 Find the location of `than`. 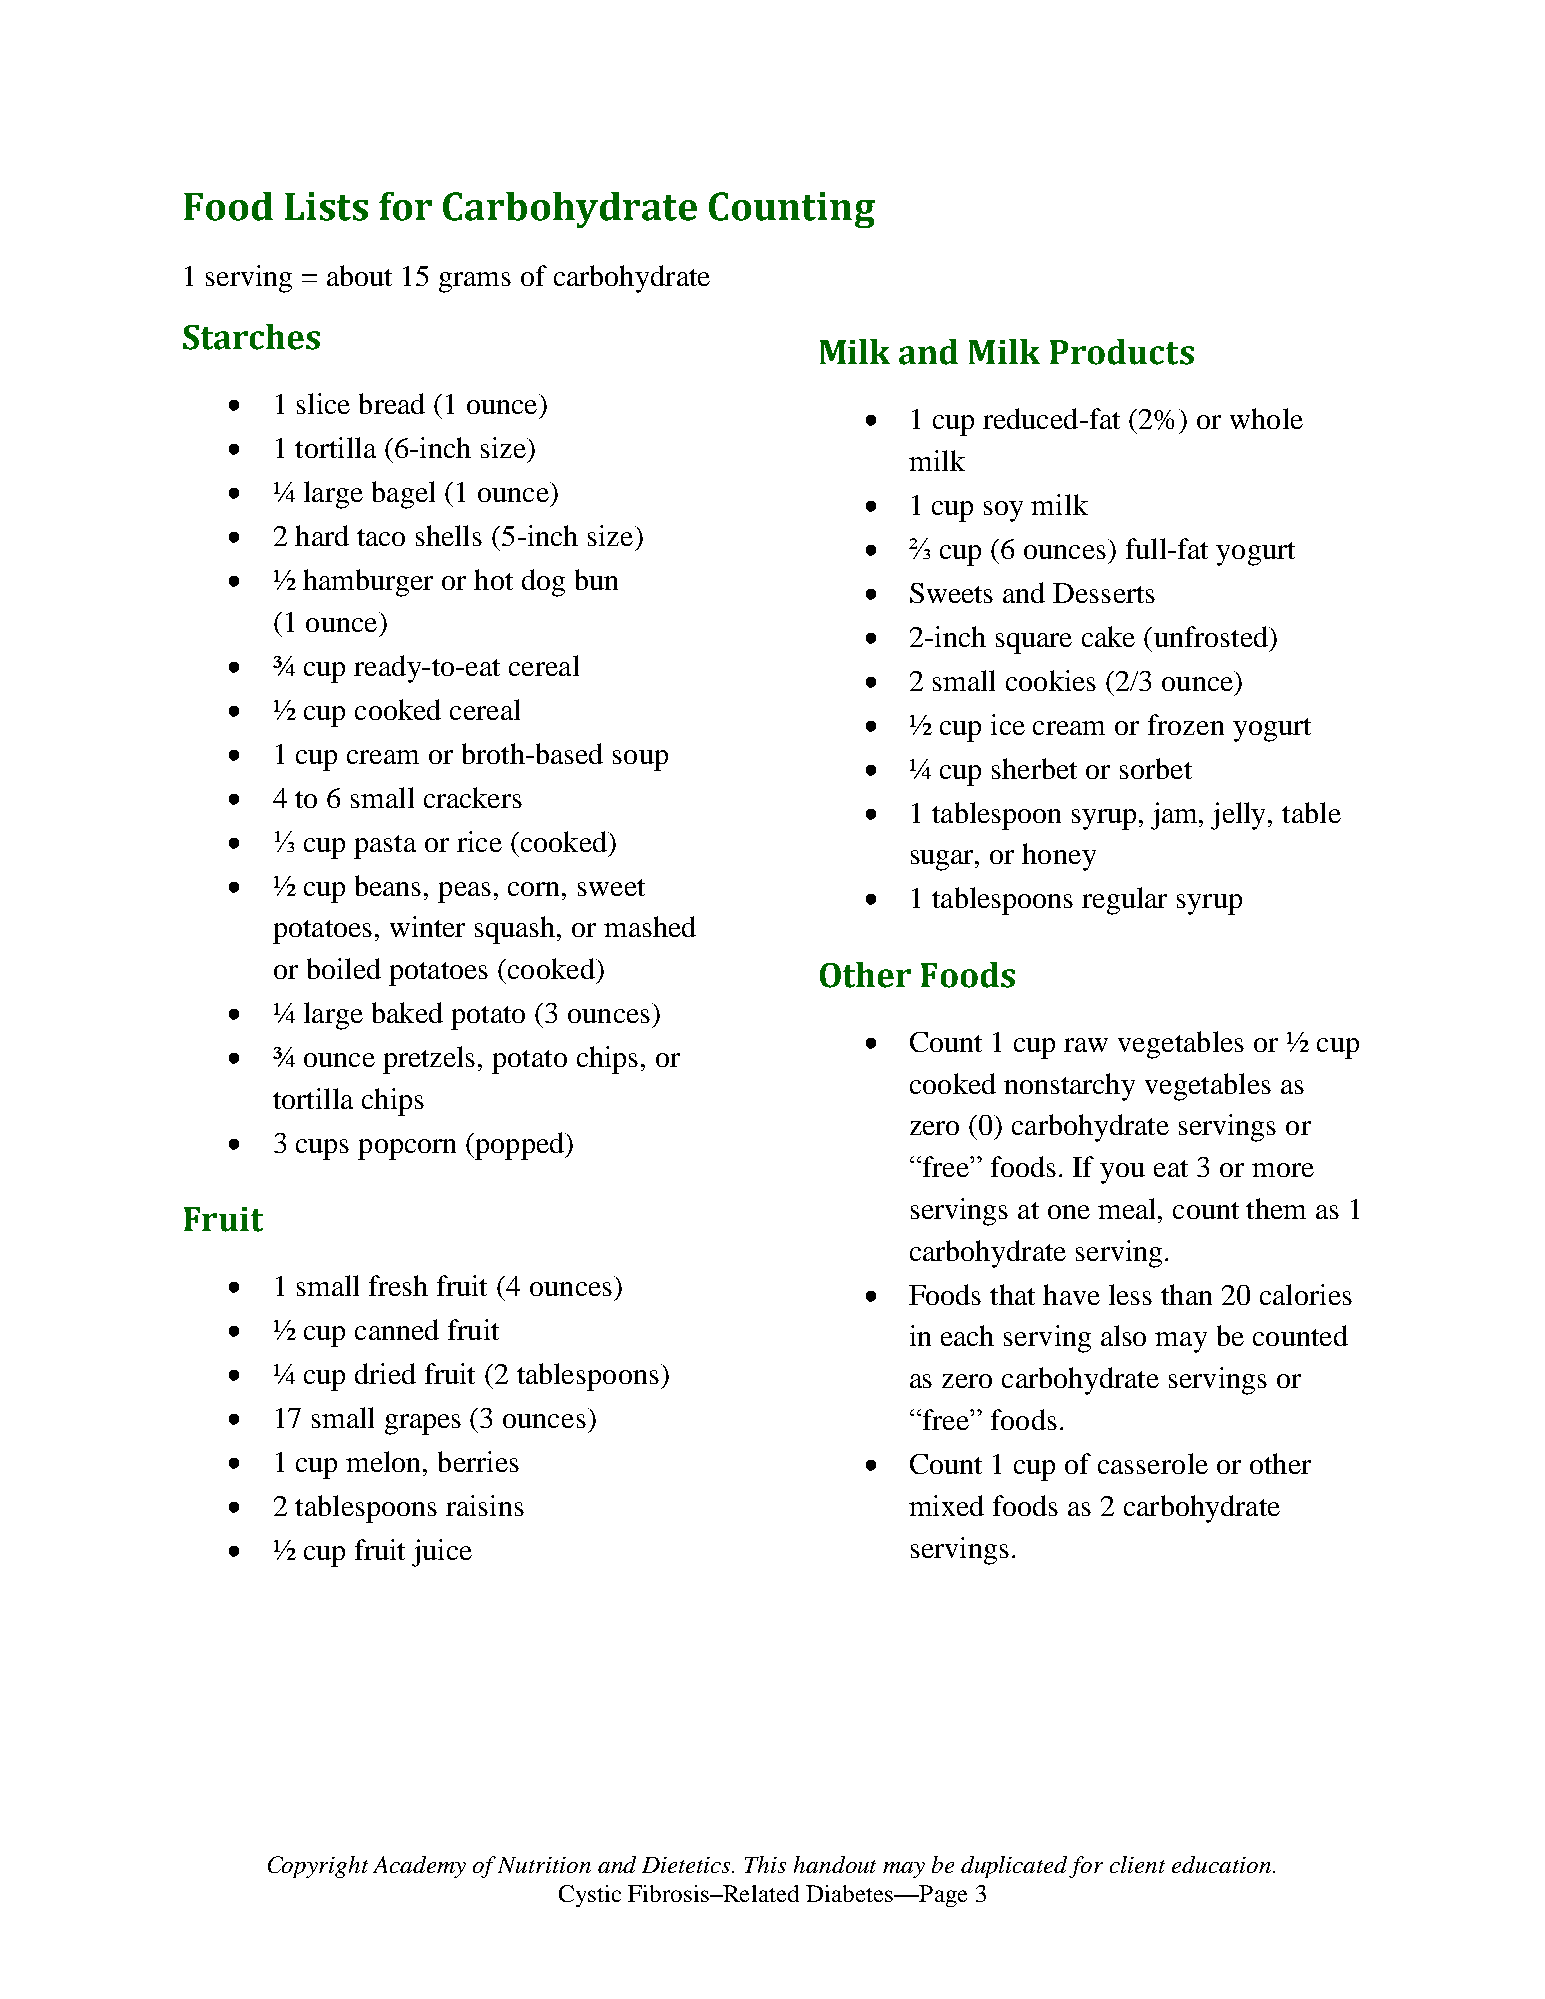

than is located at coordinates (1186, 1294).
